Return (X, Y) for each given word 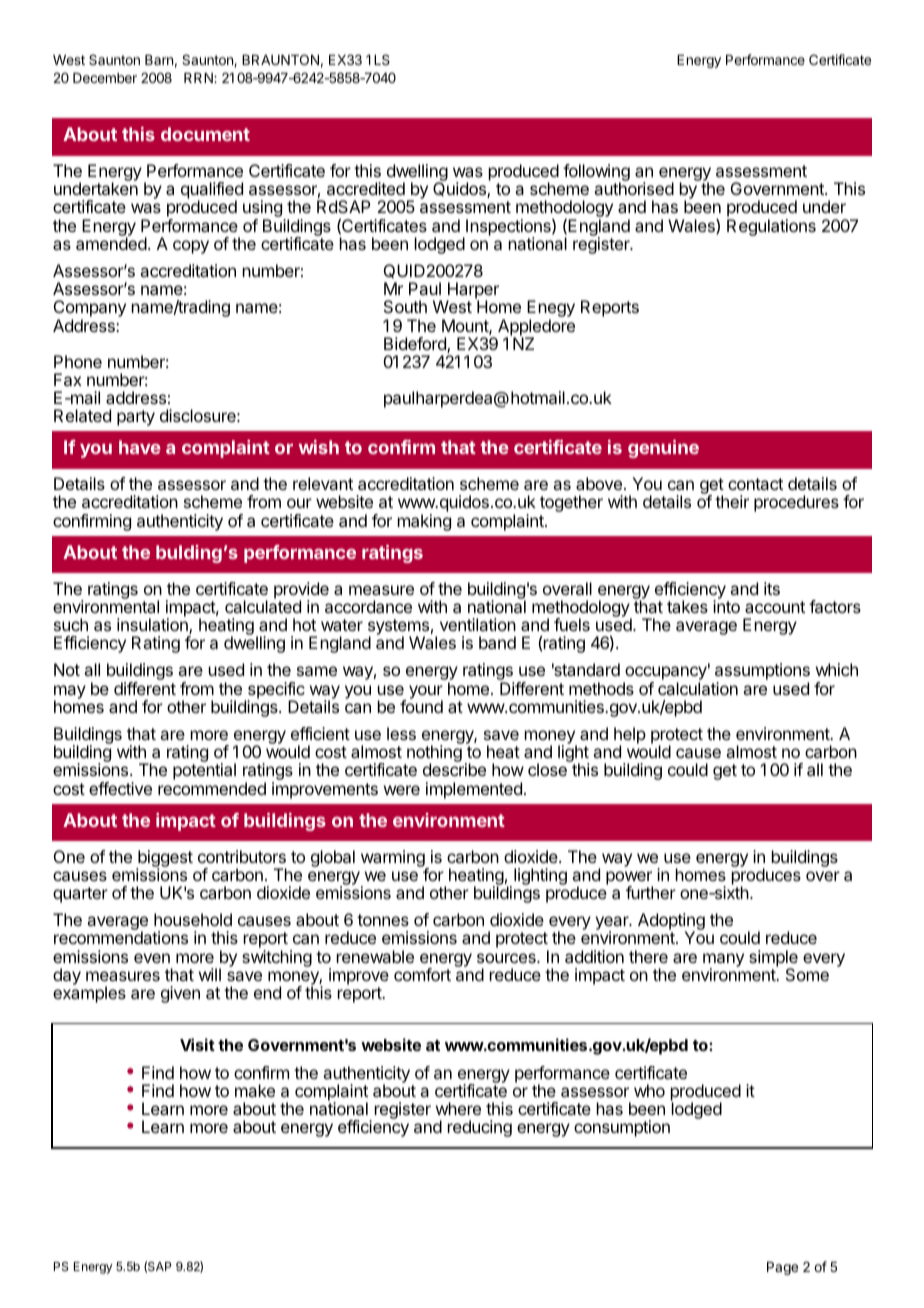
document (205, 134)
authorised (634, 188)
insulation (153, 626)
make (255, 1090)
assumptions (762, 673)
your (426, 693)
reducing (480, 1128)
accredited (366, 188)
